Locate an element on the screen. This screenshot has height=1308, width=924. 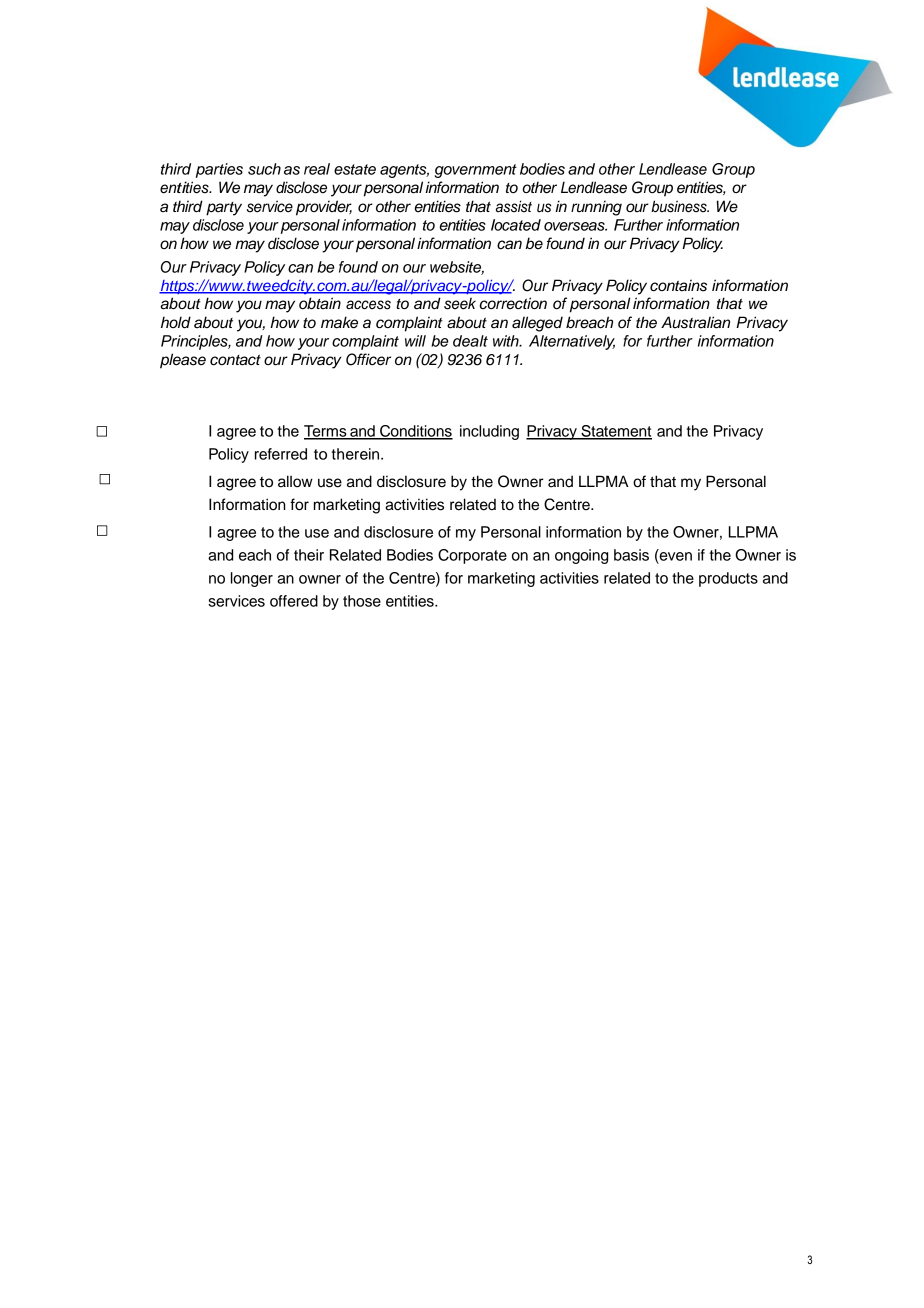
government is located at coordinates (475, 171).
